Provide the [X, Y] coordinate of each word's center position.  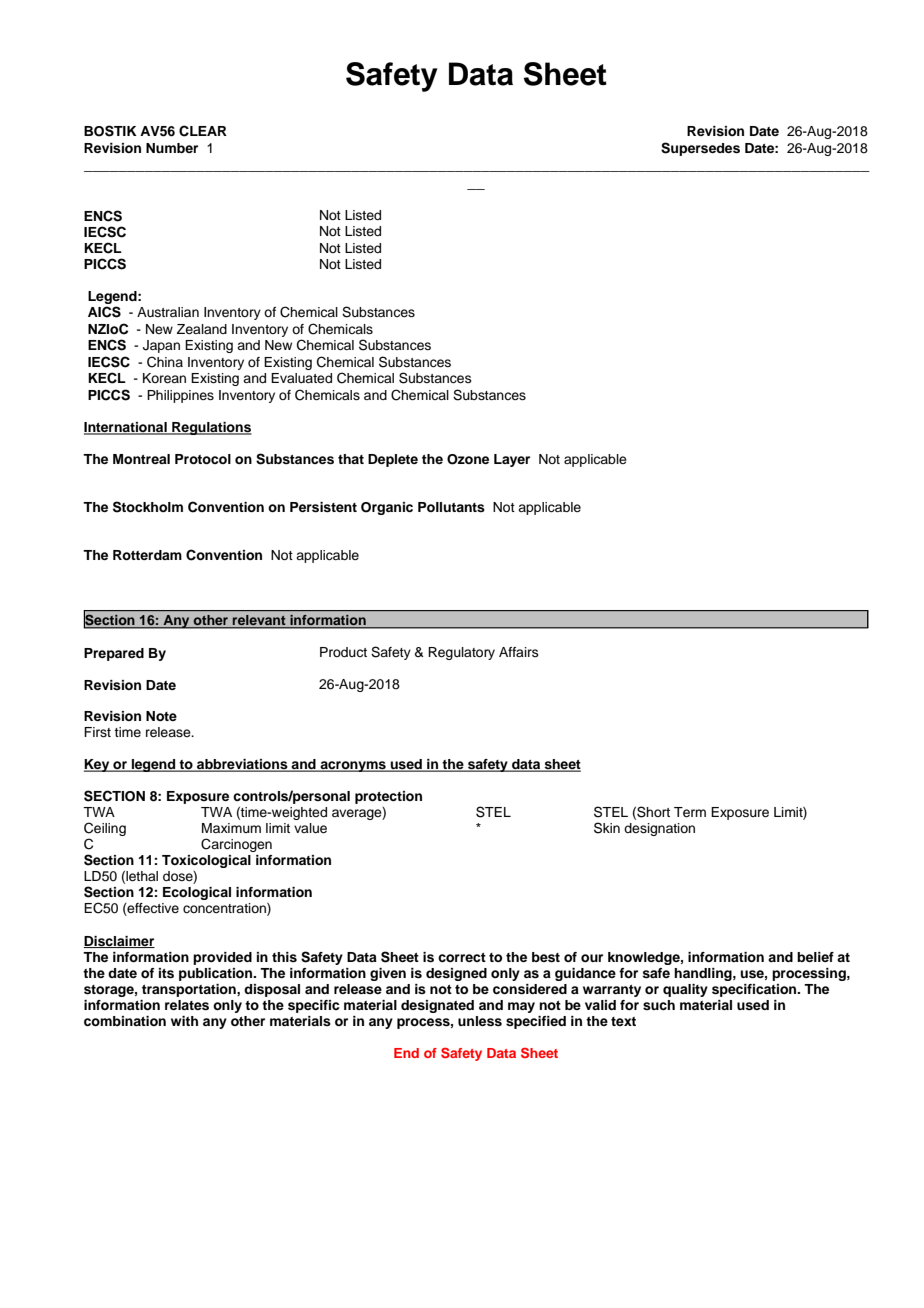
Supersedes [700, 149]
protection [388, 797]
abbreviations [242, 765]
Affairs [519, 652]
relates [187, 1005]
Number [172, 148]
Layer [512, 460]
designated [437, 1006]
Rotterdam [147, 555]
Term [690, 812]
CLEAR [203, 131]
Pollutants [451, 507]
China [165, 362]
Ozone [468, 459]
